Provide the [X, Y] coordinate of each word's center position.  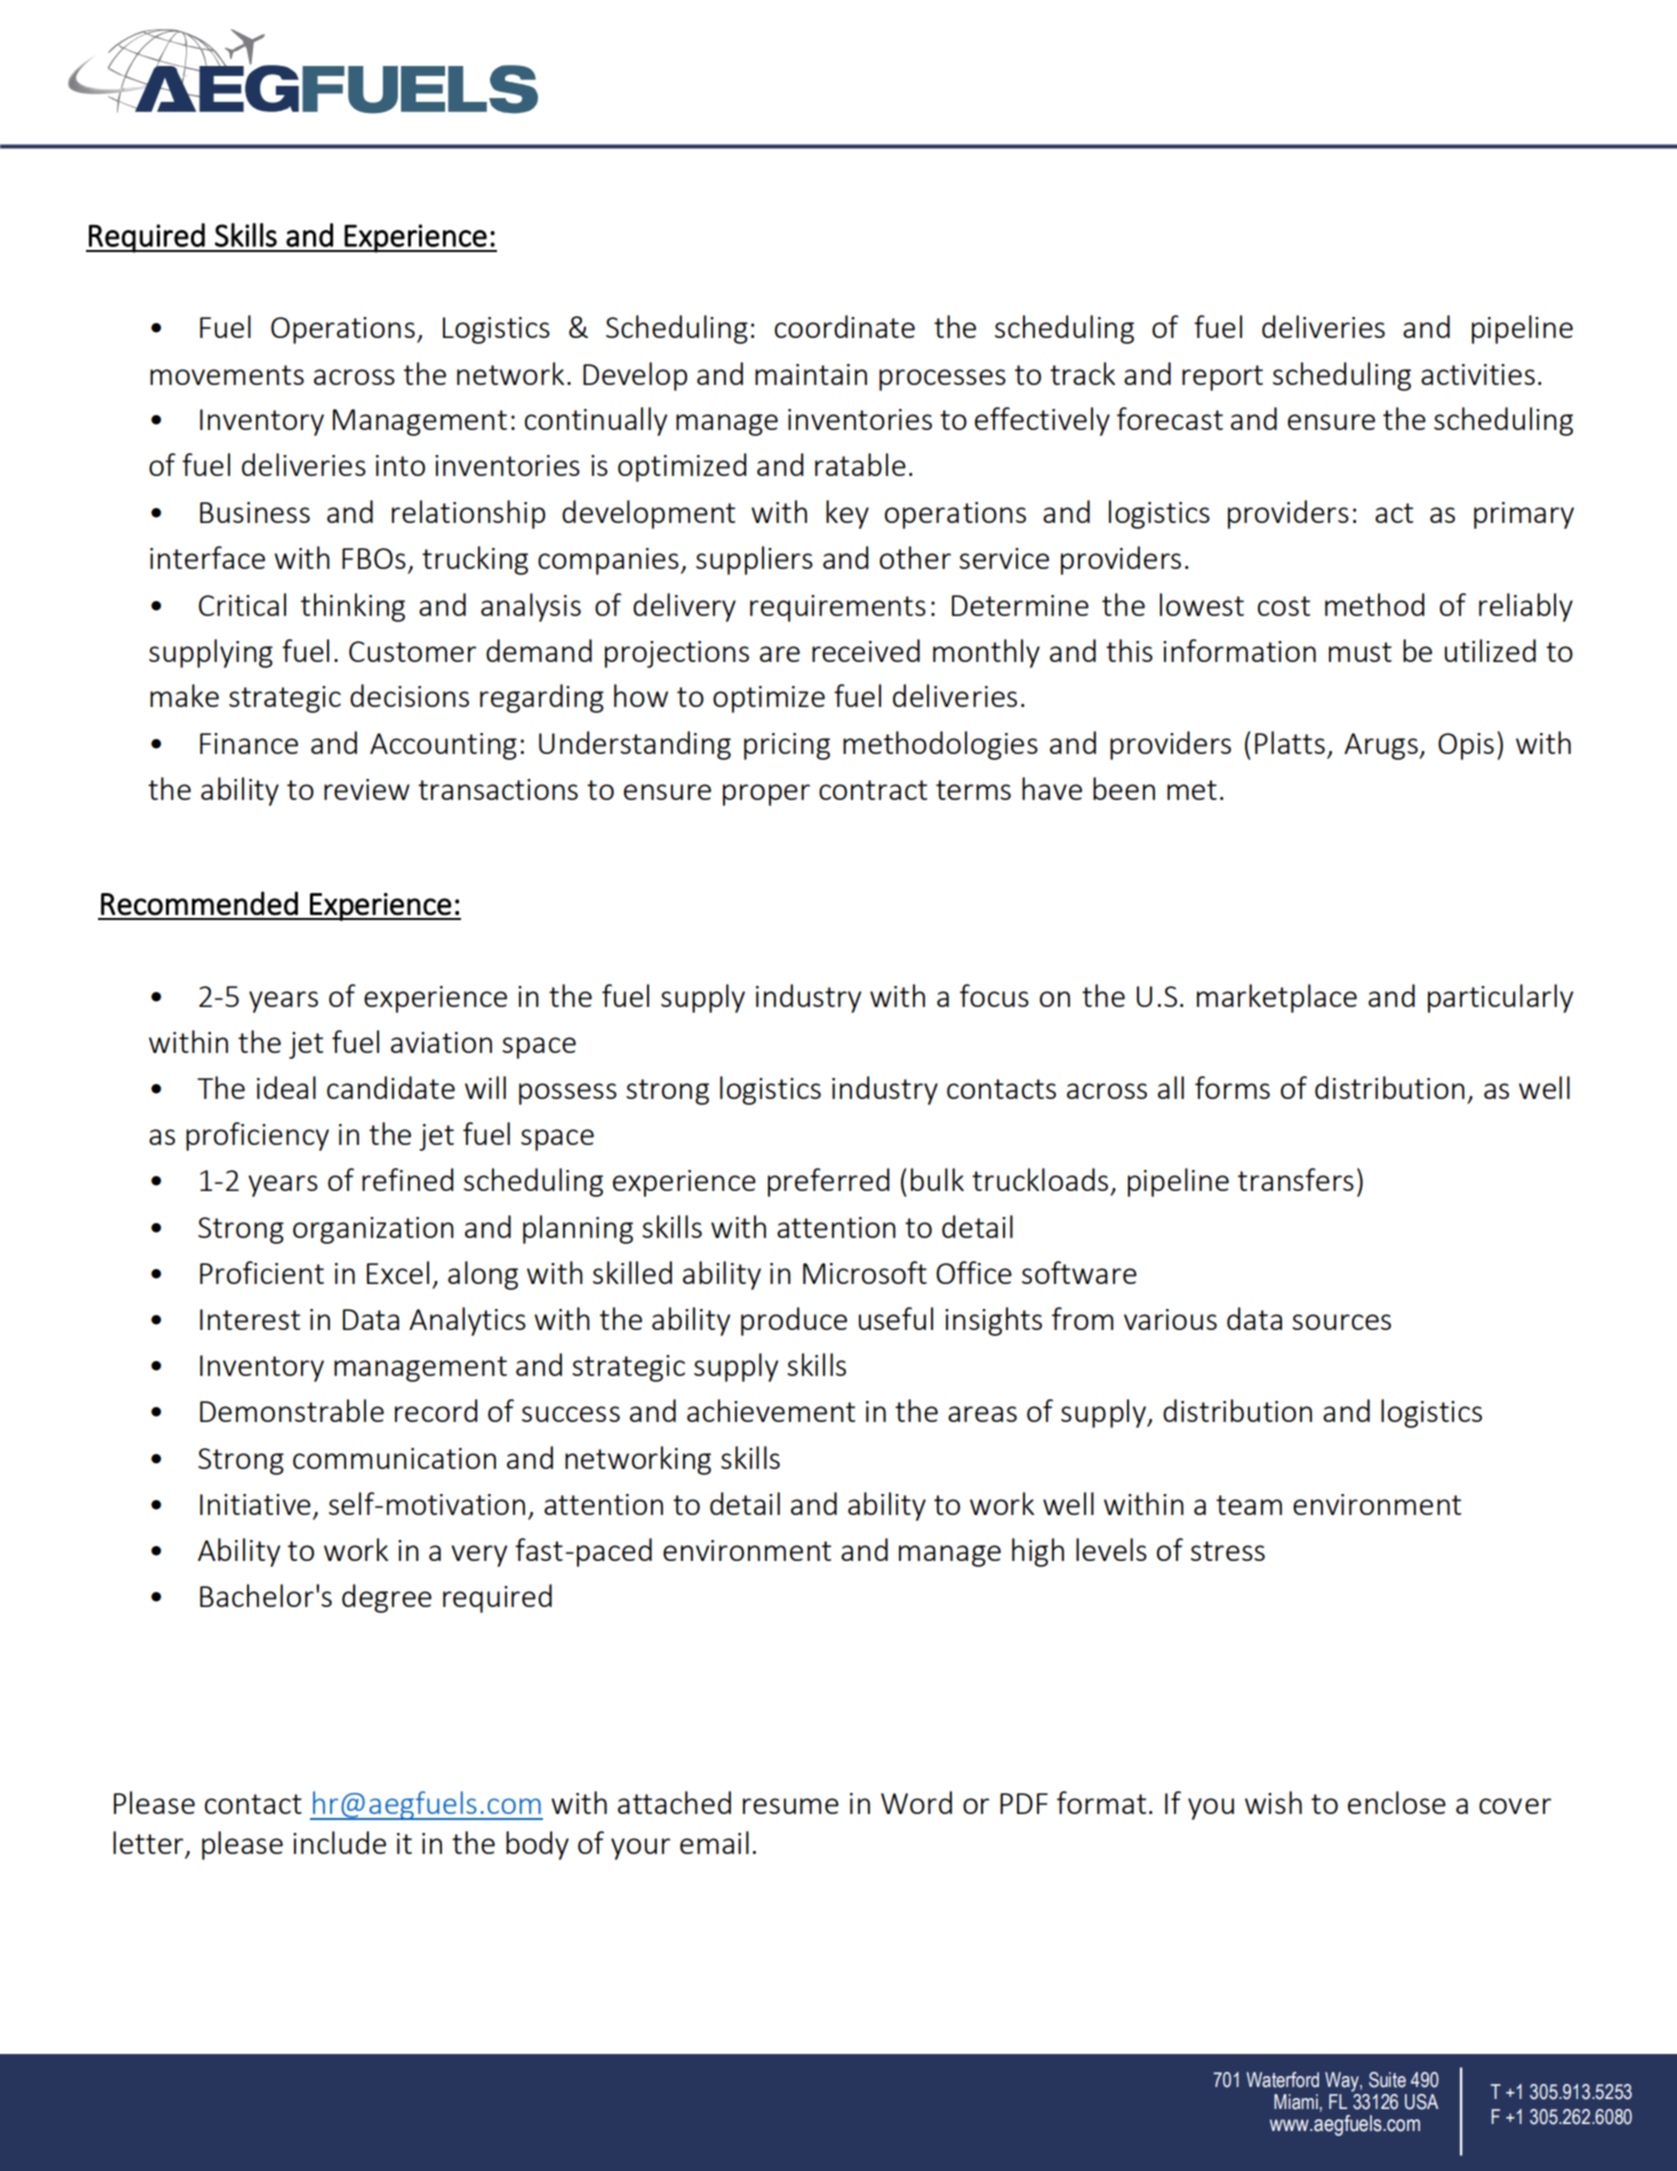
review [367, 789]
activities [1478, 374]
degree [387, 1598]
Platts [1290, 742]
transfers [1296, 1179]
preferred [828, 1182]
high [1038, 1552]
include [339, 1842]
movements [227, 375]
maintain [811, 374]
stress [1228, 1551]
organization [373, 1230]
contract [873, 790]
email [714, 1842]
